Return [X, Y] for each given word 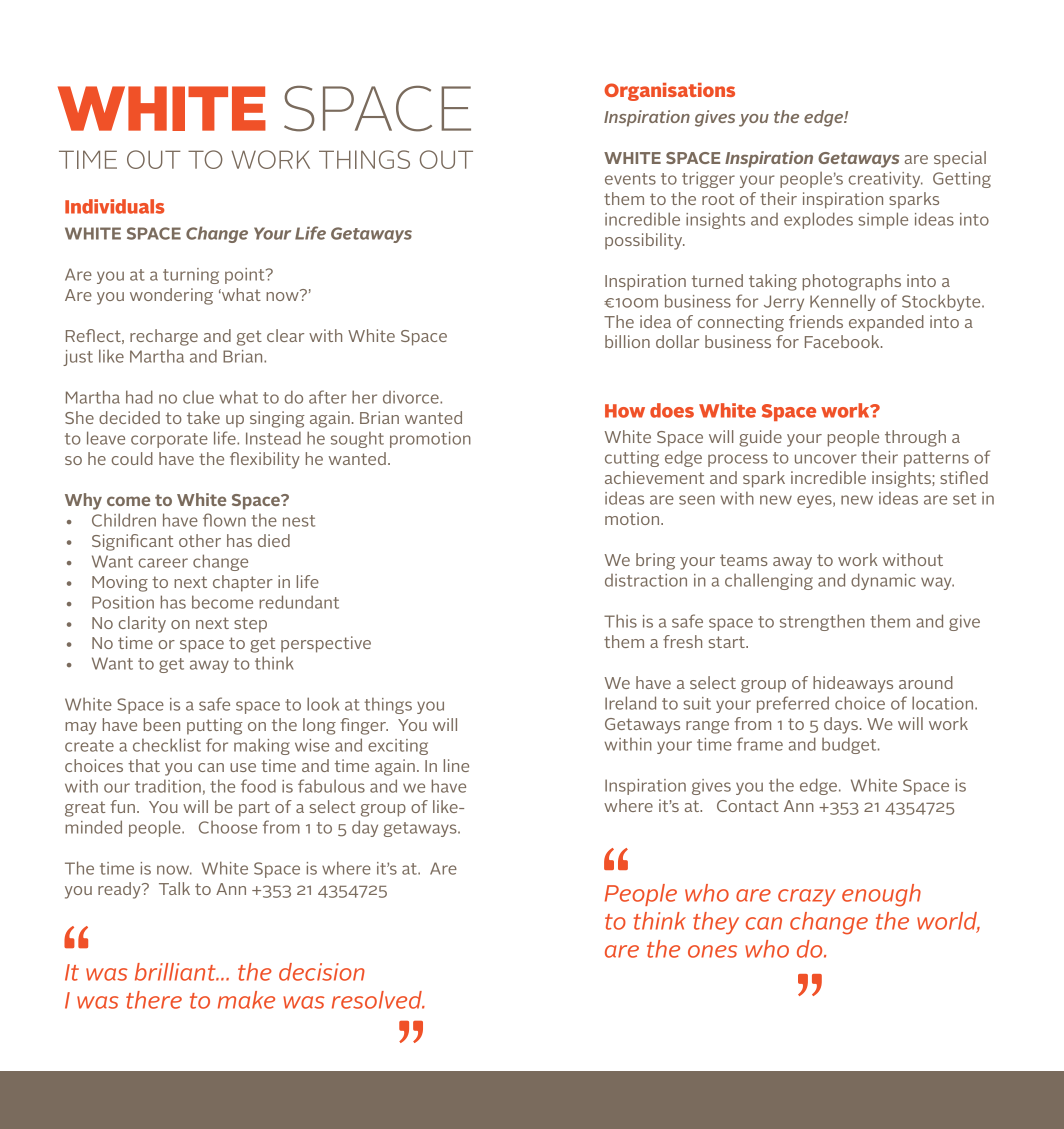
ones [712, 951]
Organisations [669, 92]
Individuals [114, 206]
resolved [378, 1000]
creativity [886, 180]
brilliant [176, 972]
